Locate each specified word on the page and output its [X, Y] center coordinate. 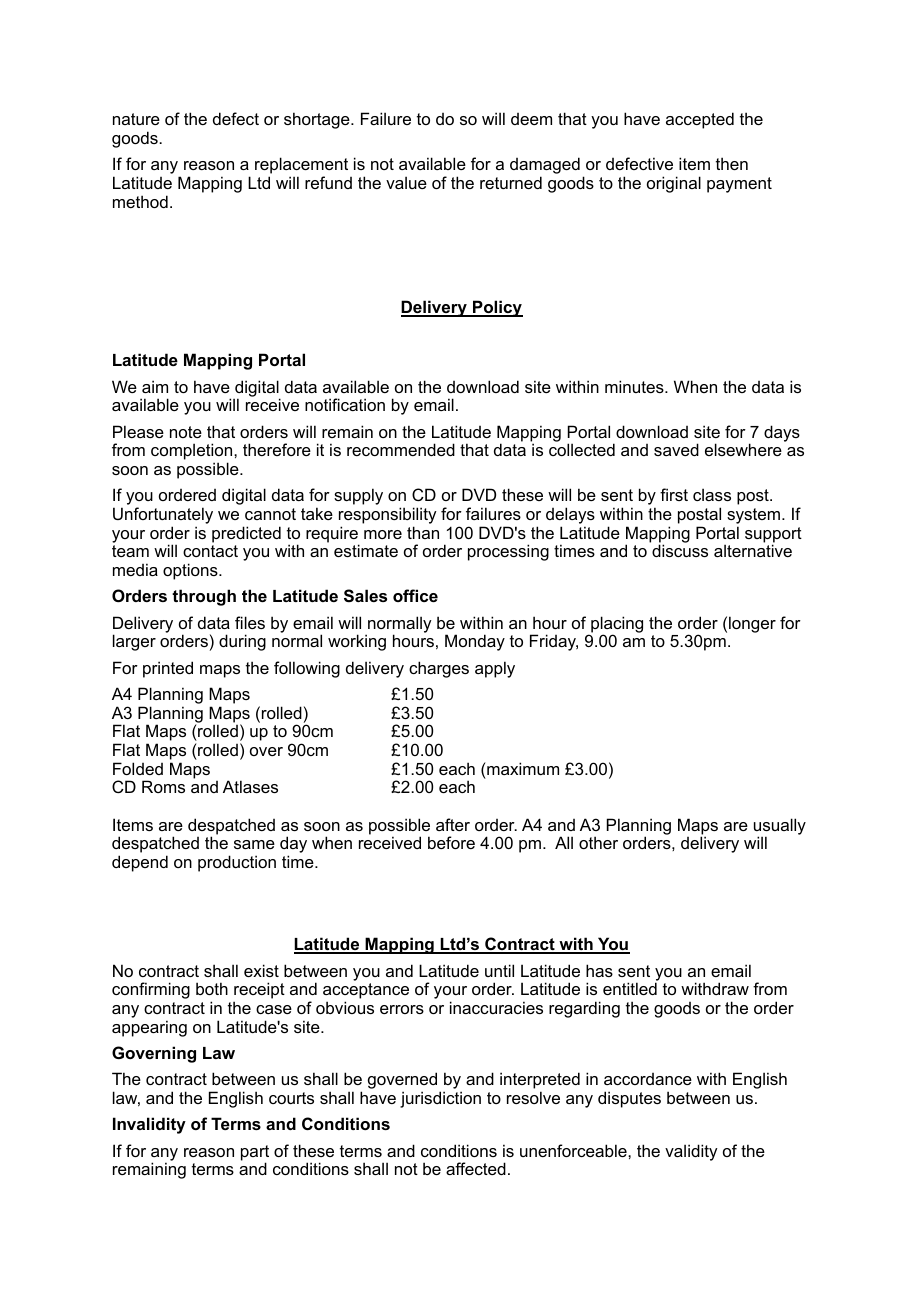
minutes [635, 386]
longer [752, 624]
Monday [475, 642]
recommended [401, 449]
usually [780, 827]
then [732, 163]
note [186, 432]
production [237, 863]
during [242, 642]
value [406, 182]
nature [136, 119]
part [255, 1154]
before [451, 842]
